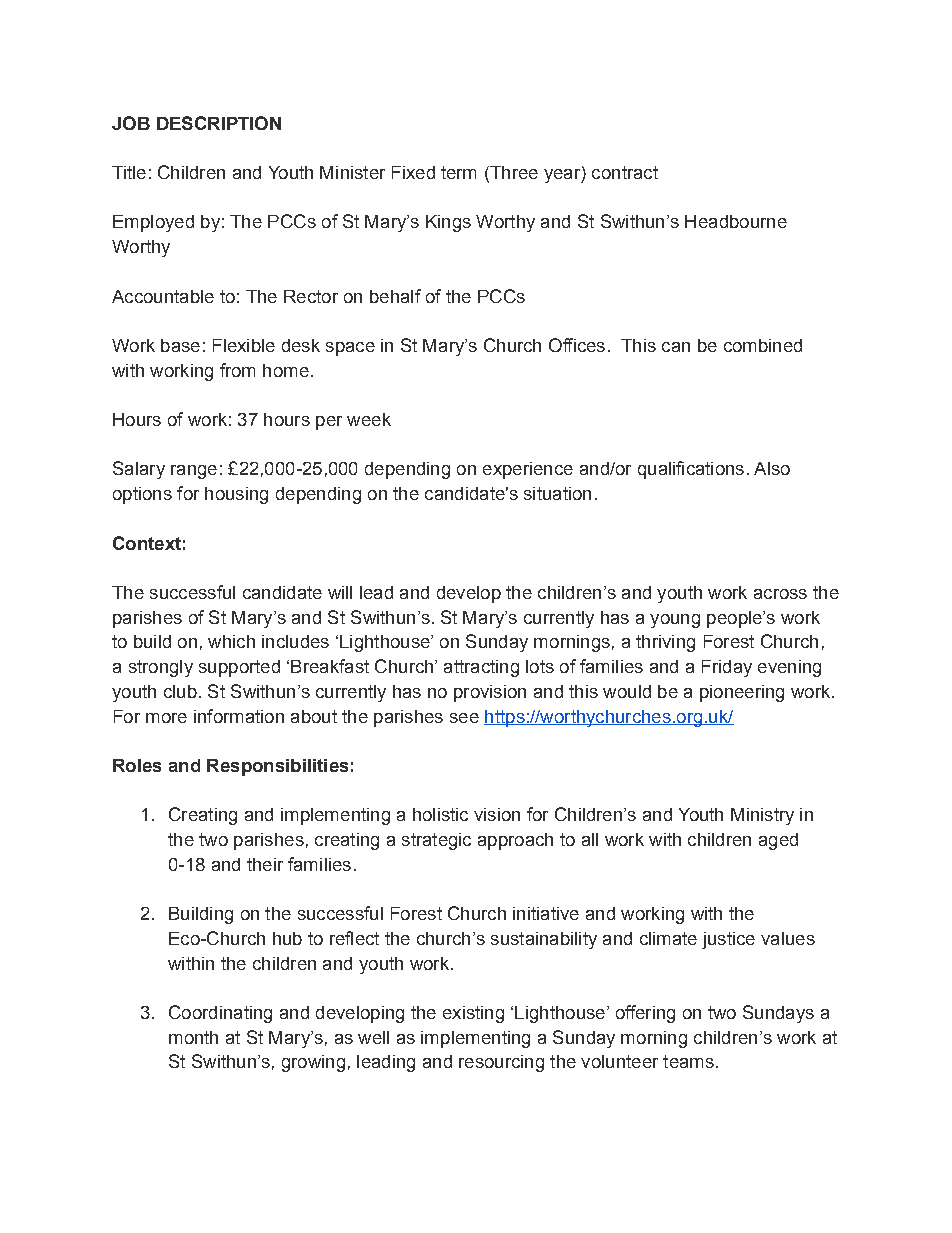 The image size is (952, 1233). Describe the element at coordinates (481, 668) in the document. I see `attracting` at that location.
